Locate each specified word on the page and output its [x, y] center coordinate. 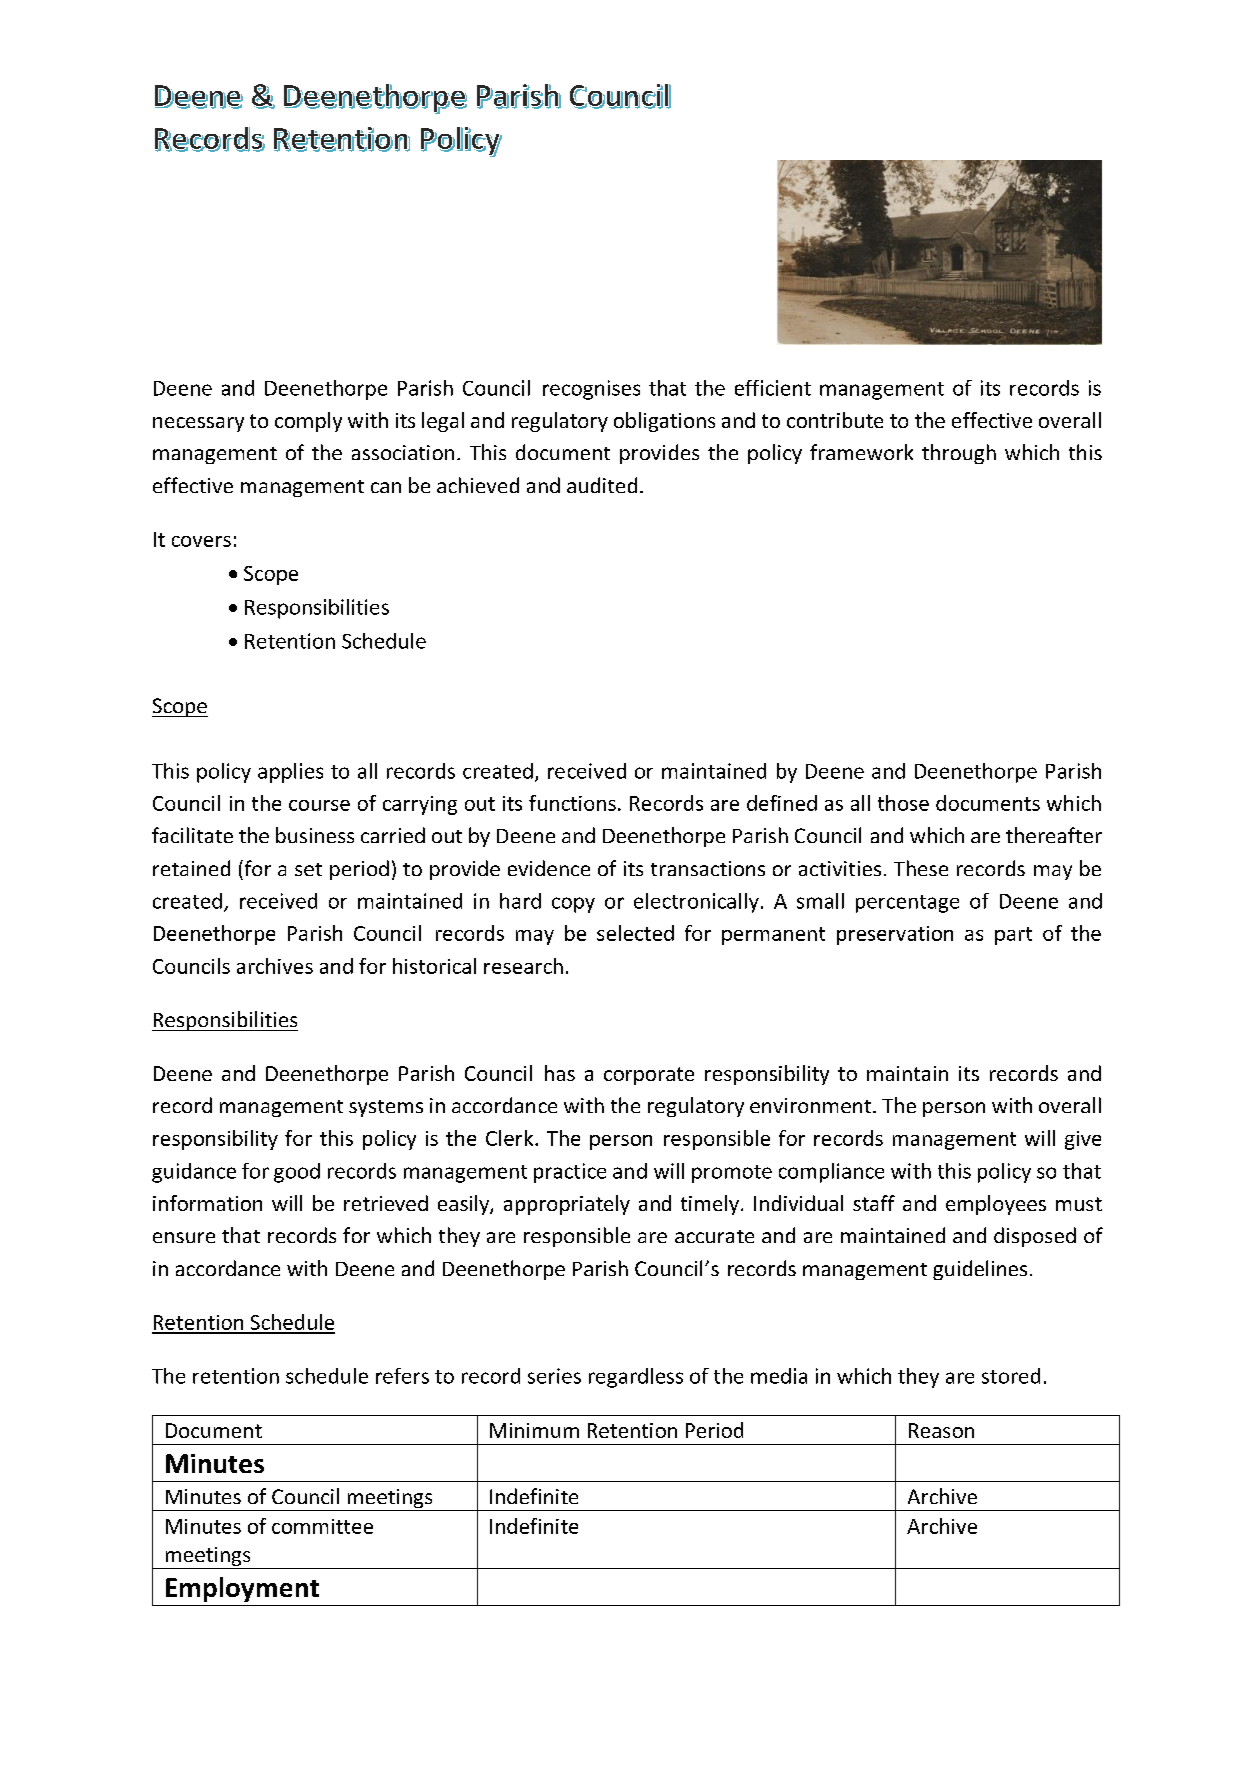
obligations [664, 422]
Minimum [534, 1430]
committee [322, 1526]
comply [308, 422]
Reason [941, 1430]
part [1013, 936]
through [959, 454]
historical [434, 966]
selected [635, 933]
